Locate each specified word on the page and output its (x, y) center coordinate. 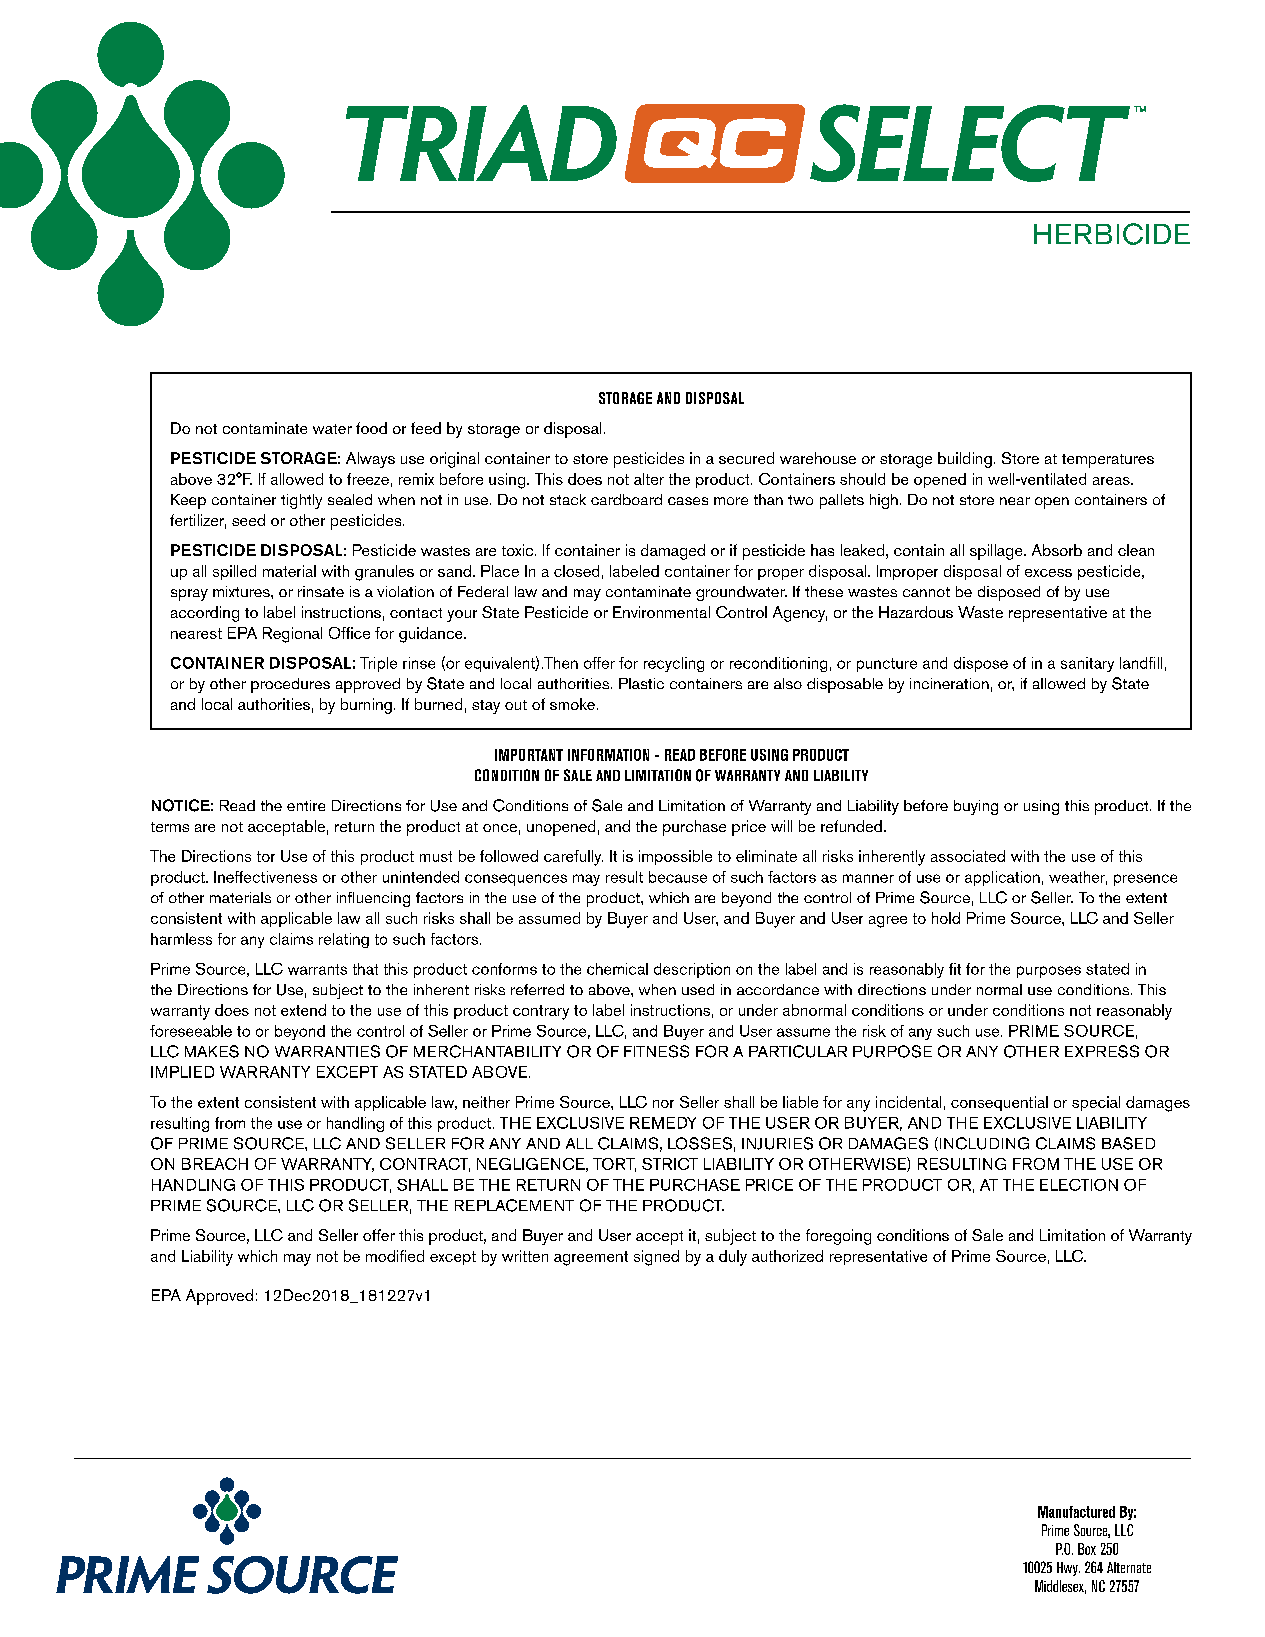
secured (746, 458)
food (371, 428)
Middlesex (1060, 1587)
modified (395, 1256)
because (678, 877)
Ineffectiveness (265, 877)
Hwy (1068, 1569)
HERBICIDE (1112, 234)
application (1002, 878)
